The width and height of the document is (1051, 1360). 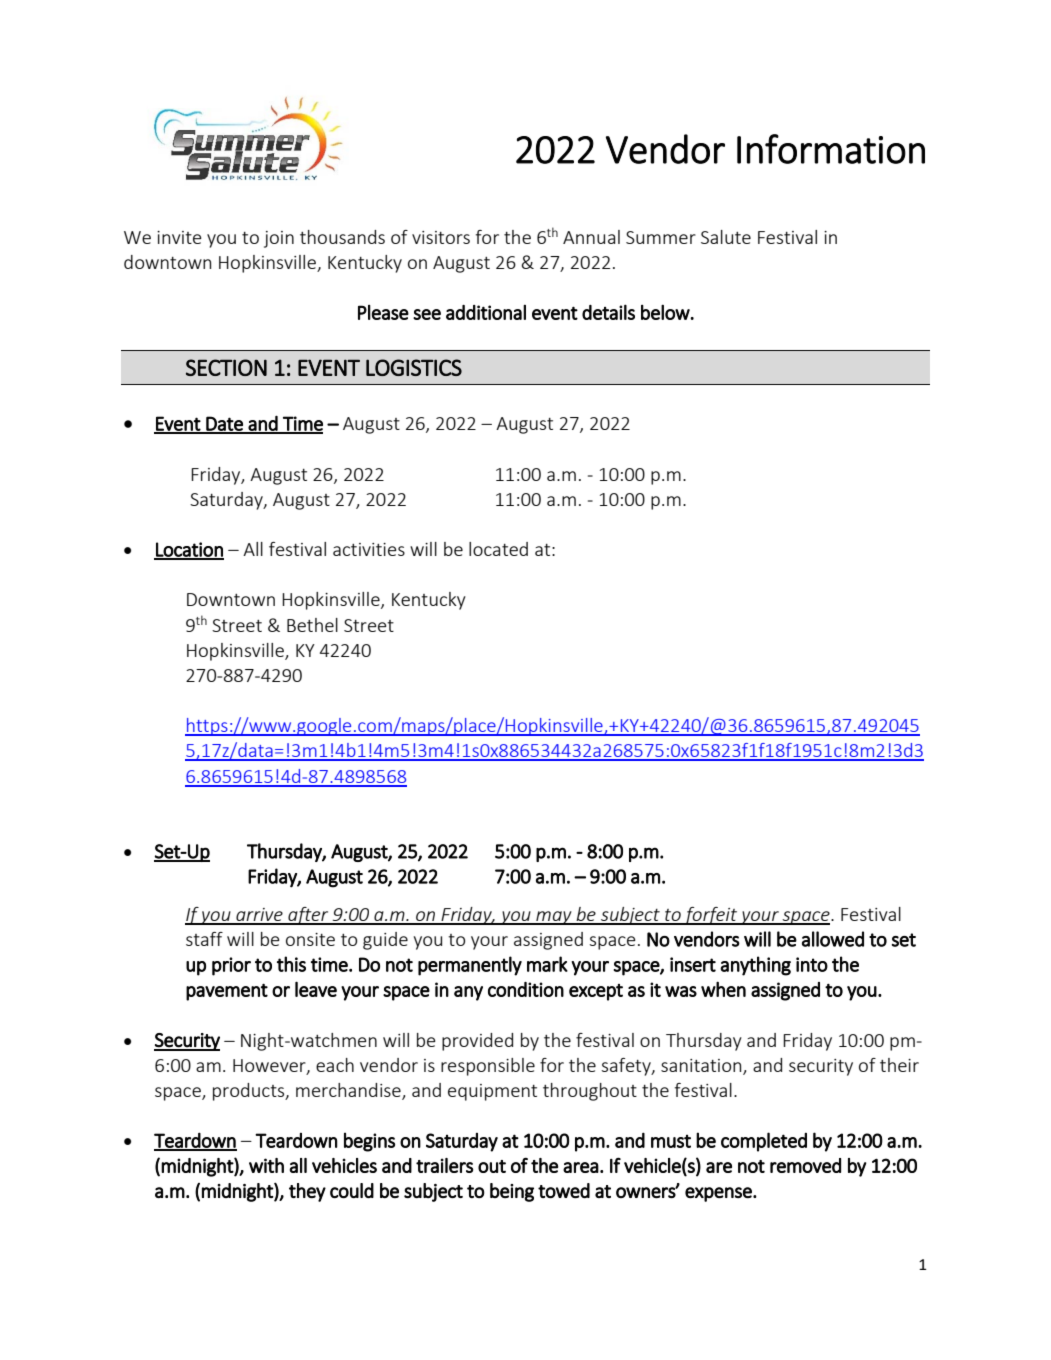 What do you see at coordinates (805, 1165) in the document?
I see `removed` at bounding box center [805, 1165].
